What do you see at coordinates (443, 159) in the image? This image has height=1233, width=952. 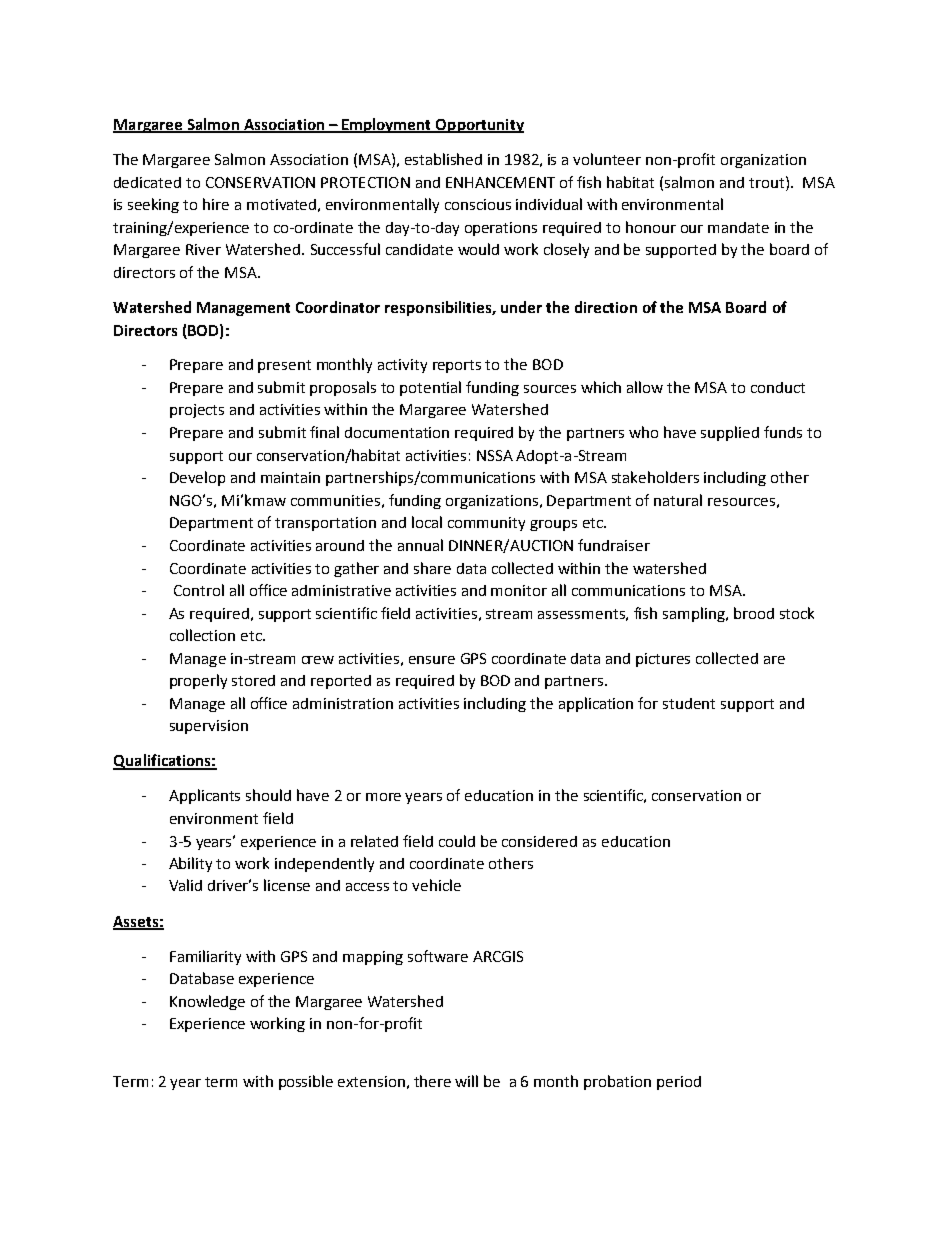 I see `established` at bounding box center [443, 159].
